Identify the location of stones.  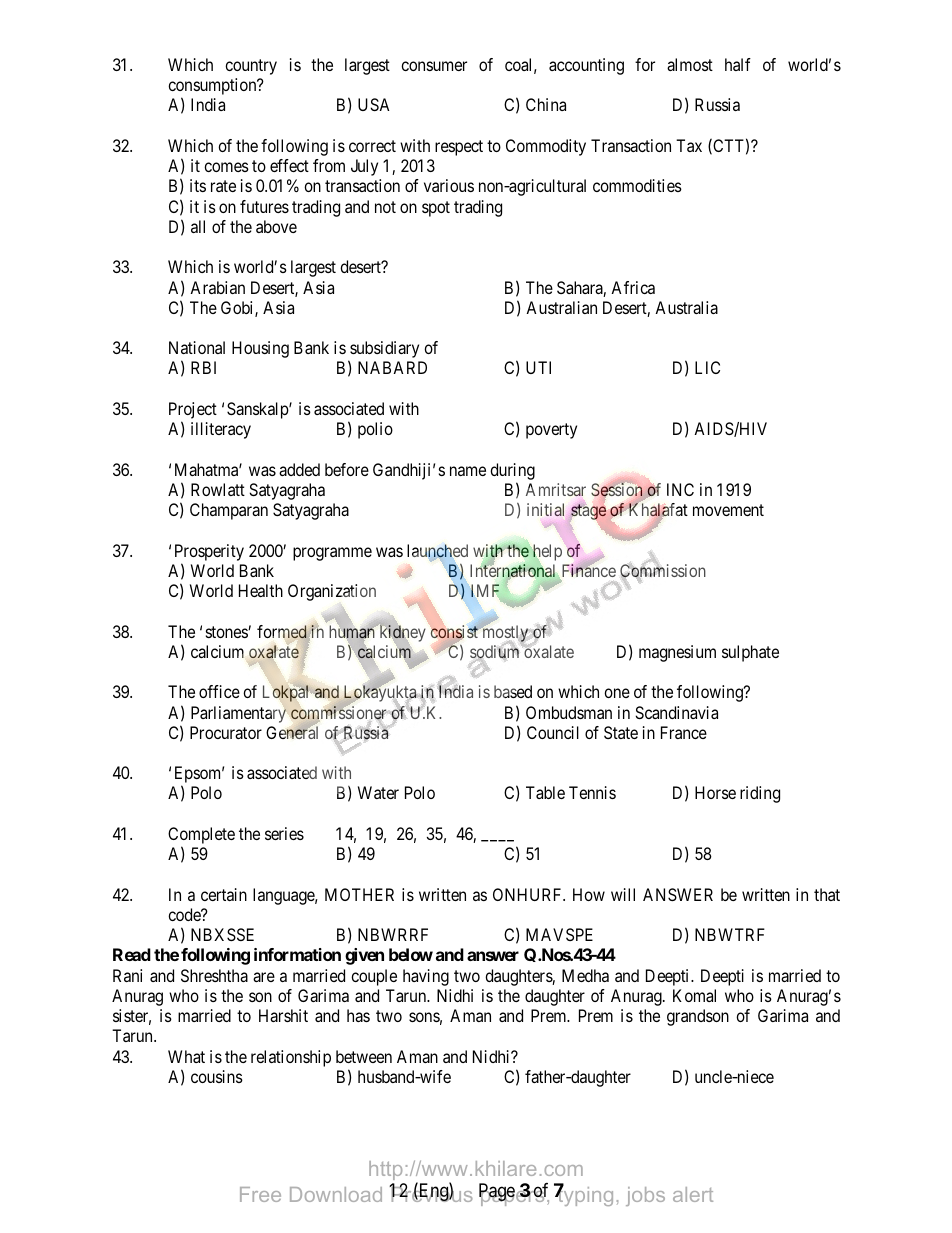
(227, 632).
